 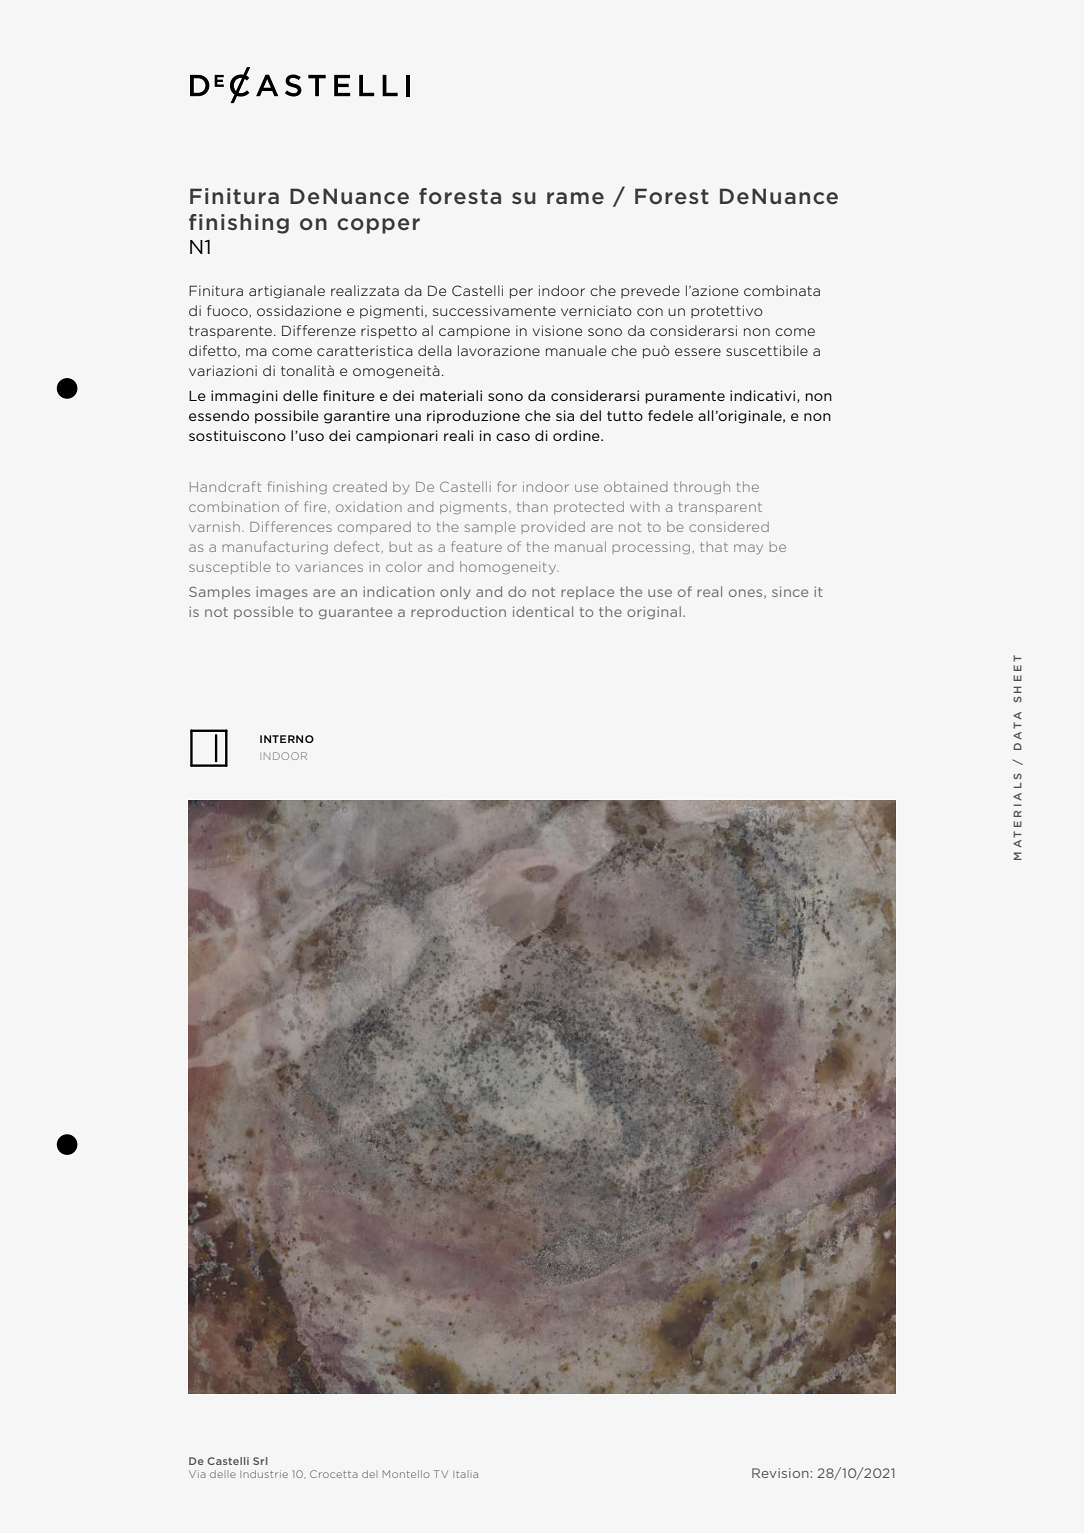 What do you see at coordinates (587, 592) in the image?
I see `replace` at bounding box center [587, 592].
